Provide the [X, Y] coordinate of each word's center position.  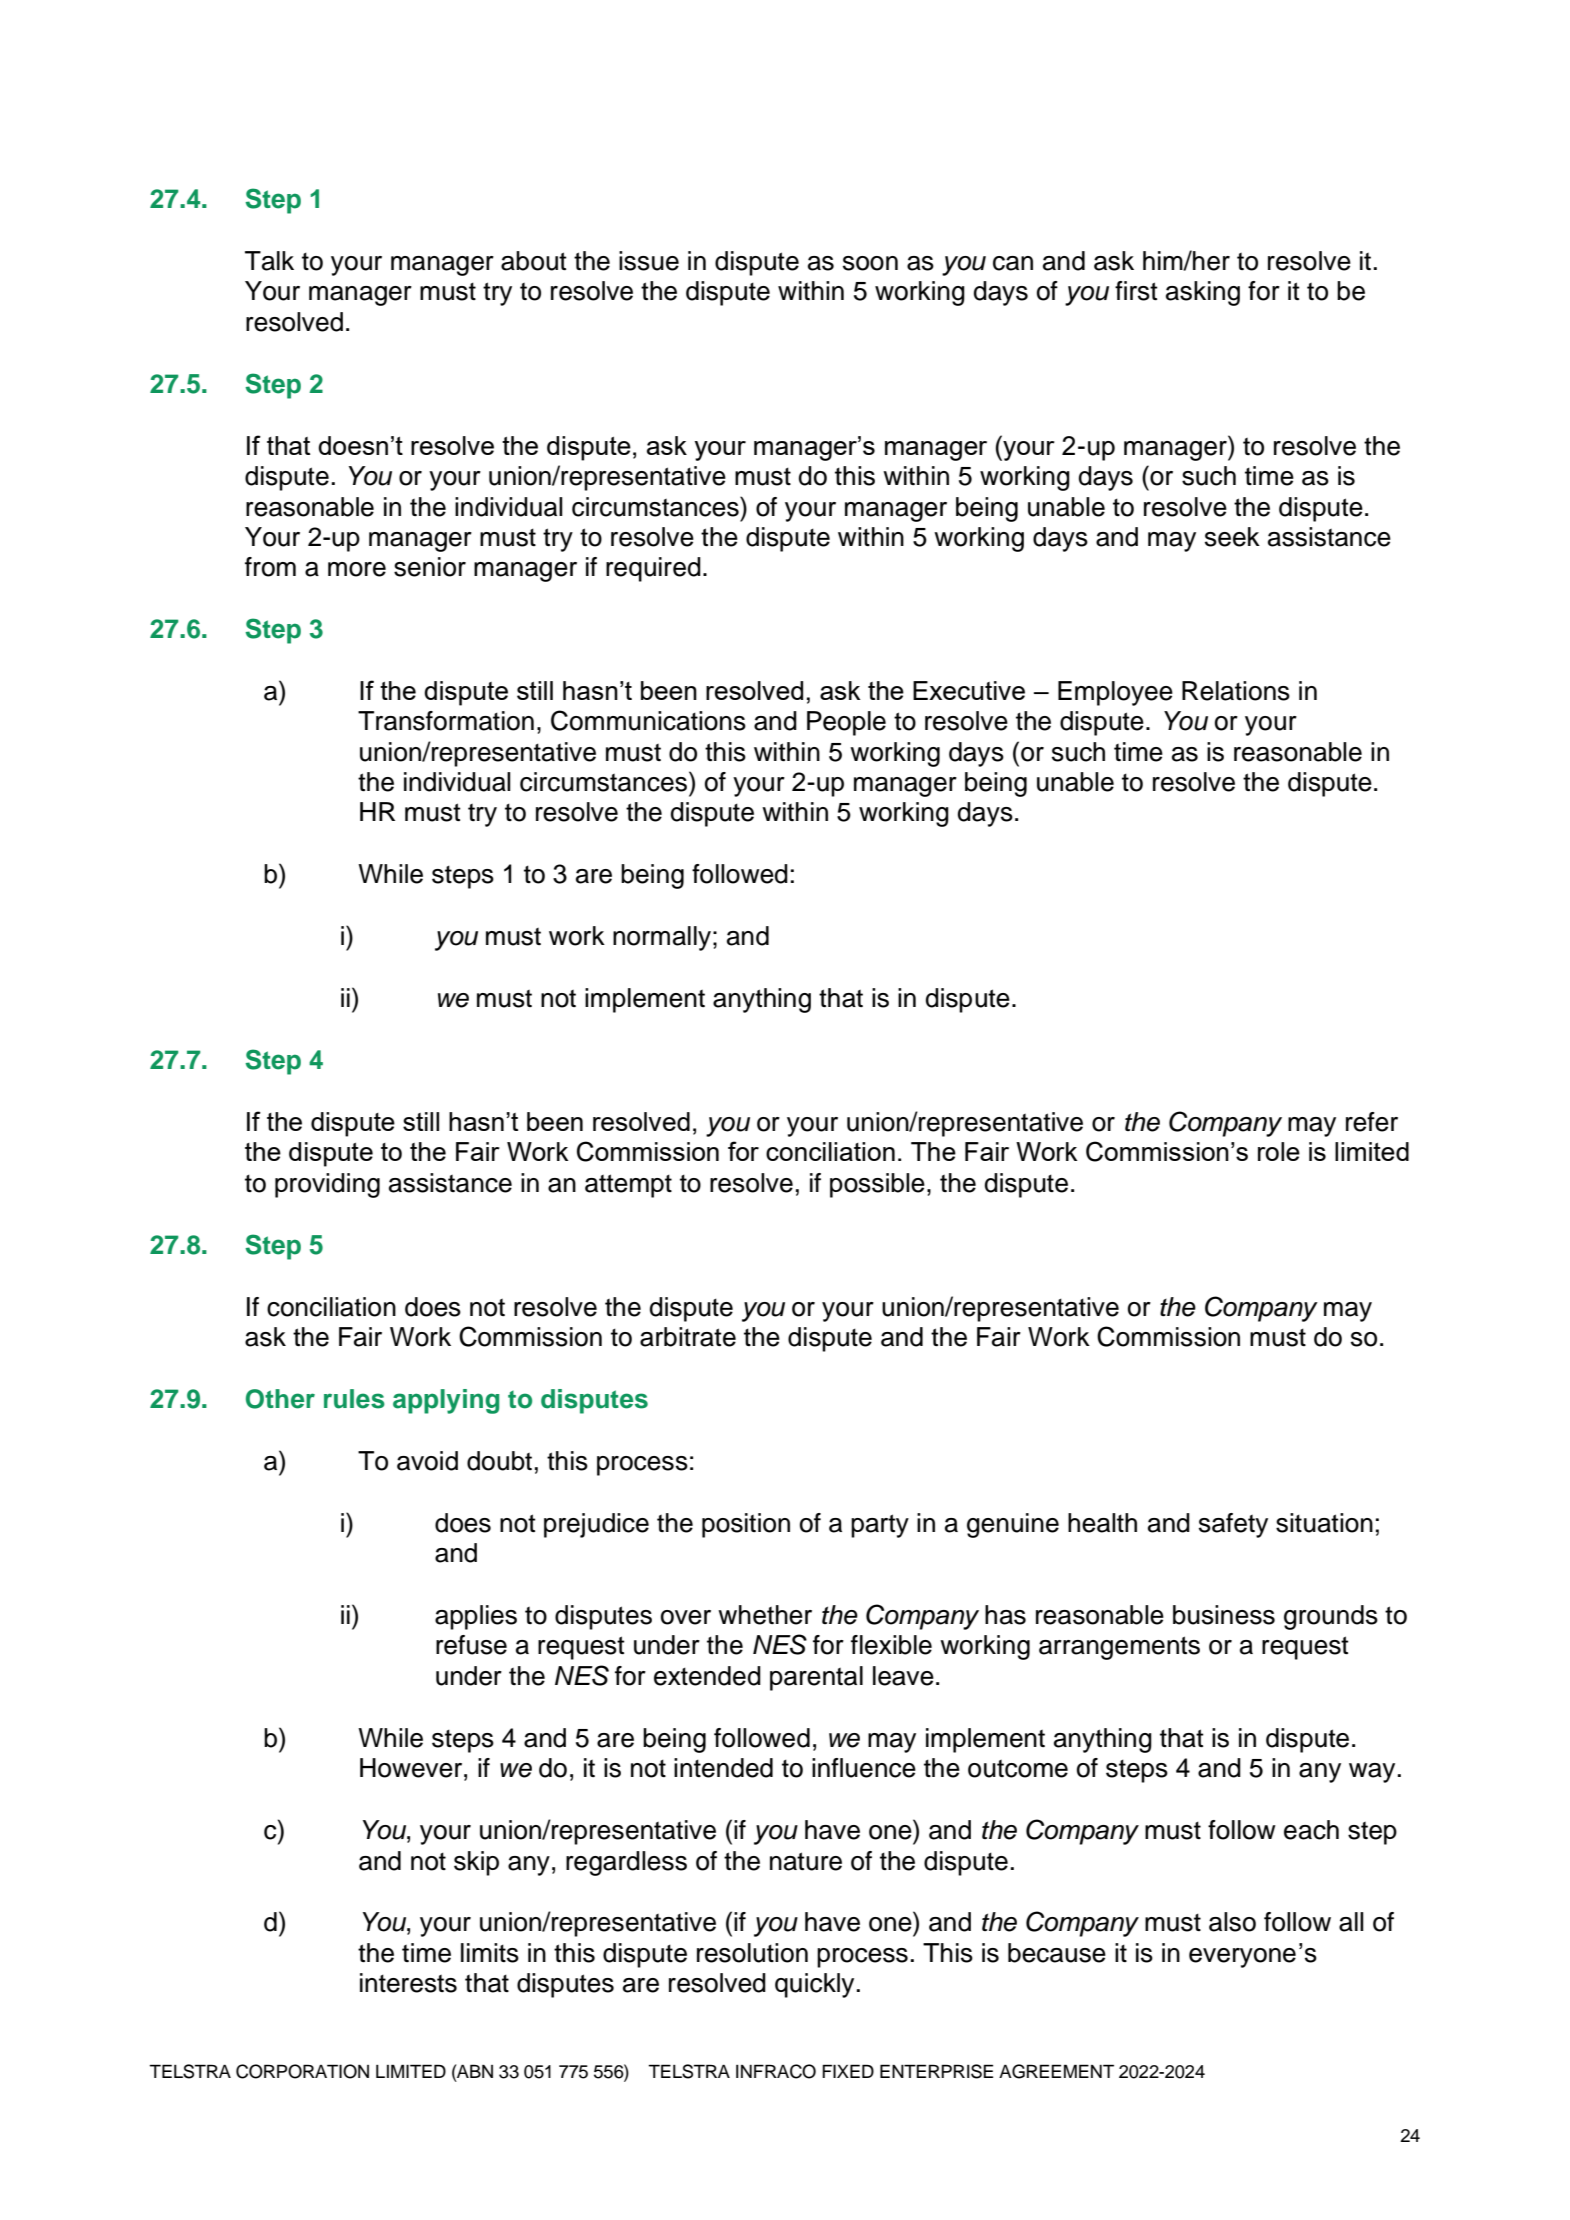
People [846, 723]
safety [1233, 1525]
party [880, 1526]
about [534, 261]
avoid [427, 1461]
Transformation [446, 721]
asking [1203, 293]
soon [870, 263]
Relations [1236, 691]
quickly [814, 1985]
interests [408, 1983]
